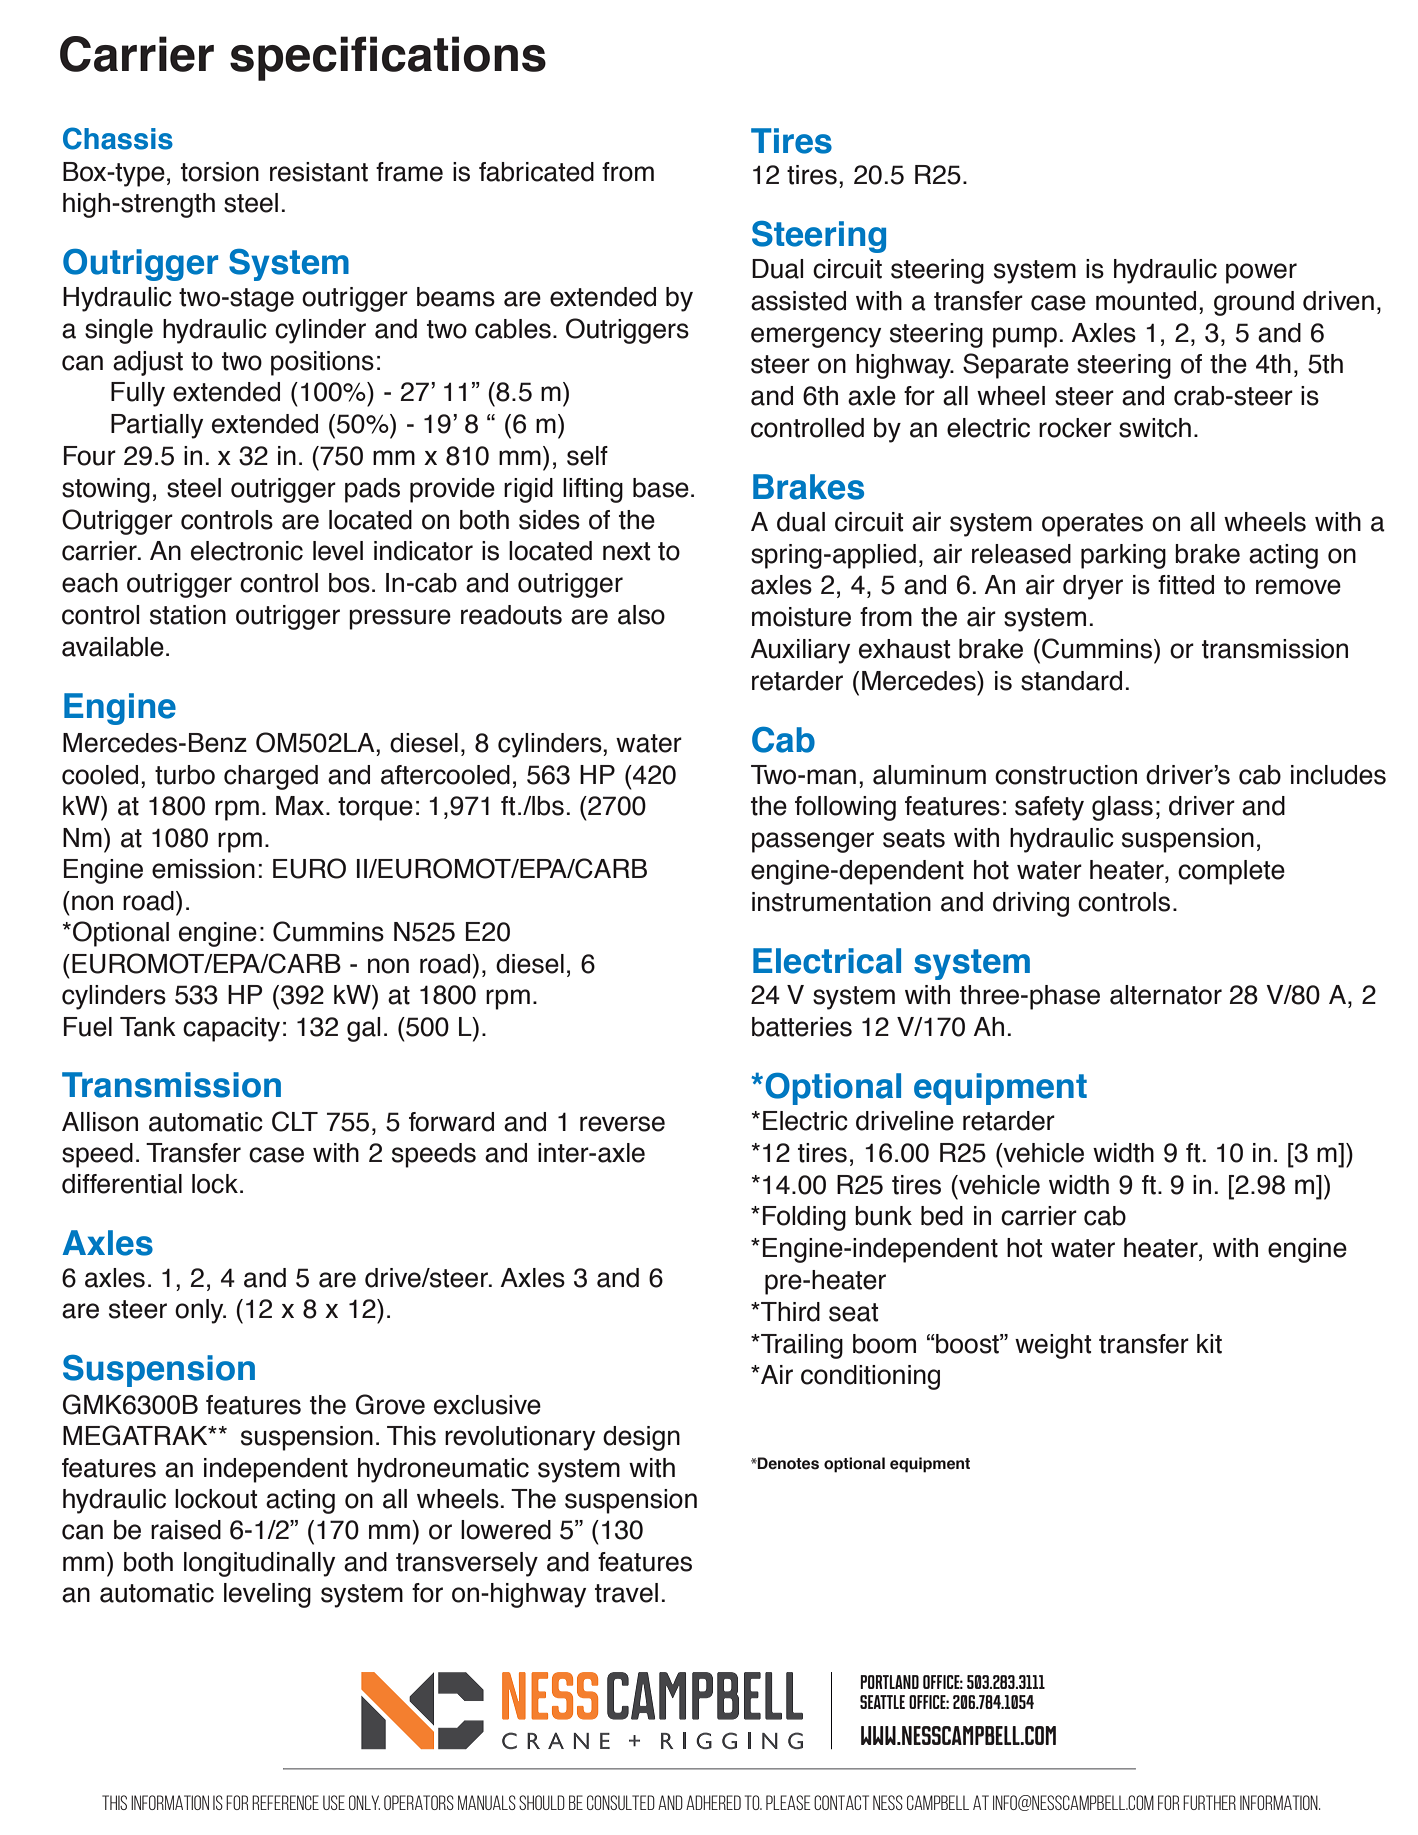  I want to click on fitted, so click(1186, 585).
